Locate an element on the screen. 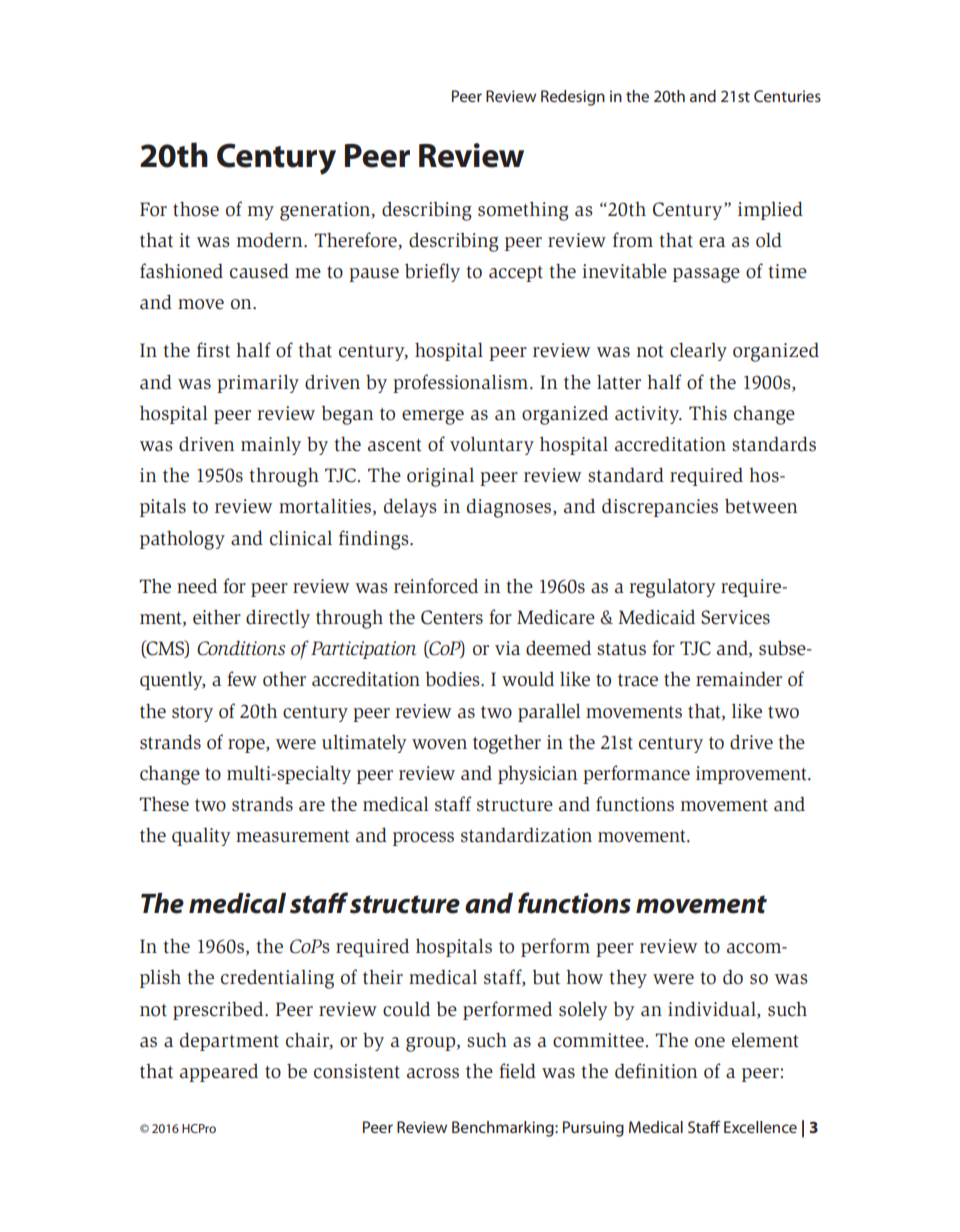 The image size is (960, 1232). Centers is located at coordinates (452, 617).
